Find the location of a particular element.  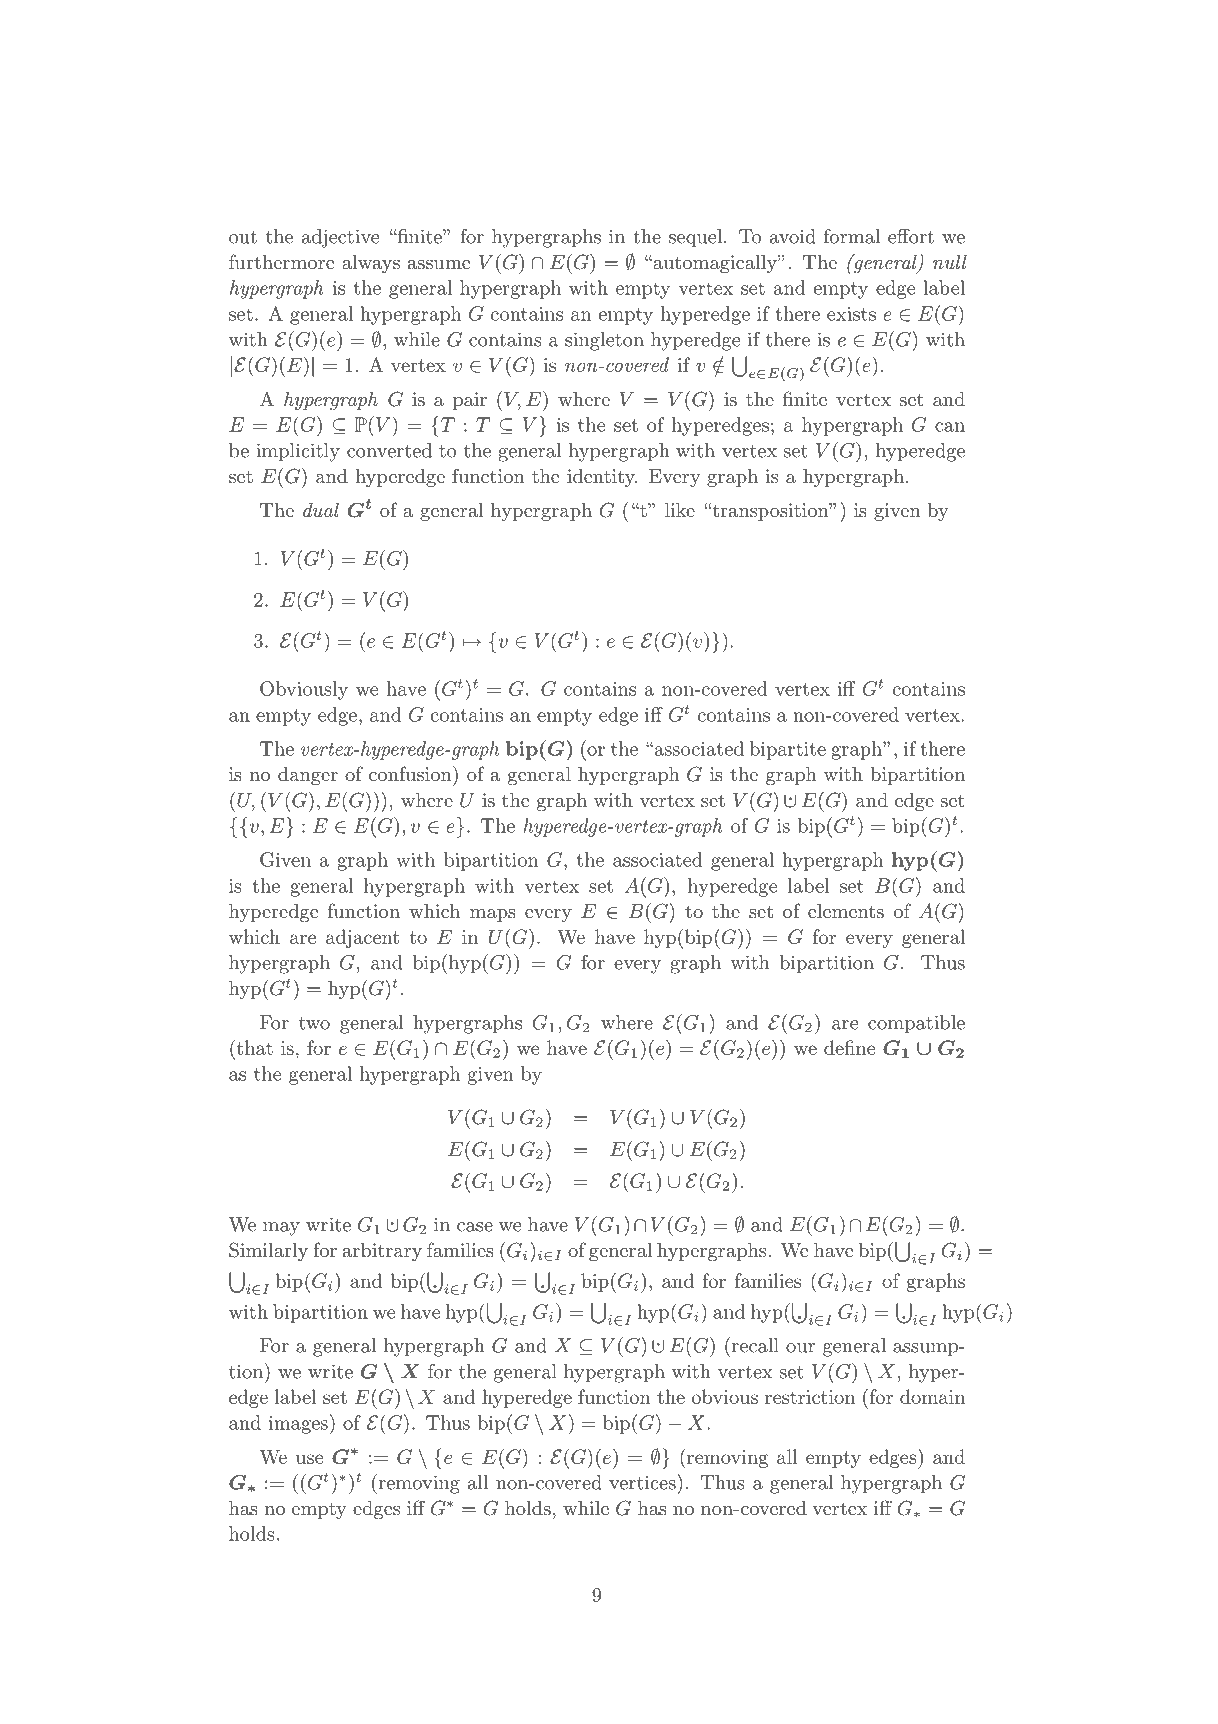

two is located at coordinates (314, 1023).
